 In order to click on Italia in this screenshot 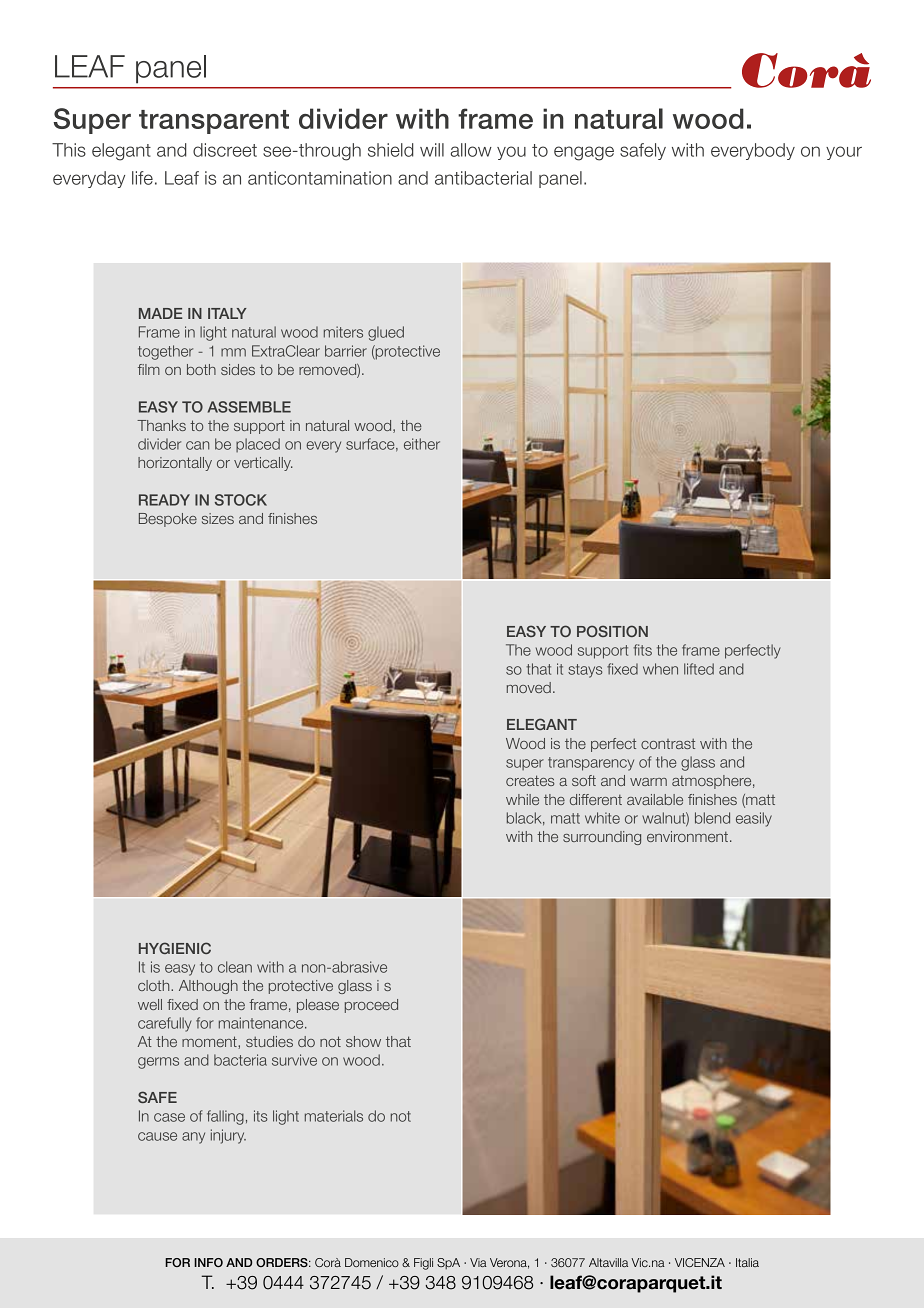, I will do `click(747, 1262)`.
